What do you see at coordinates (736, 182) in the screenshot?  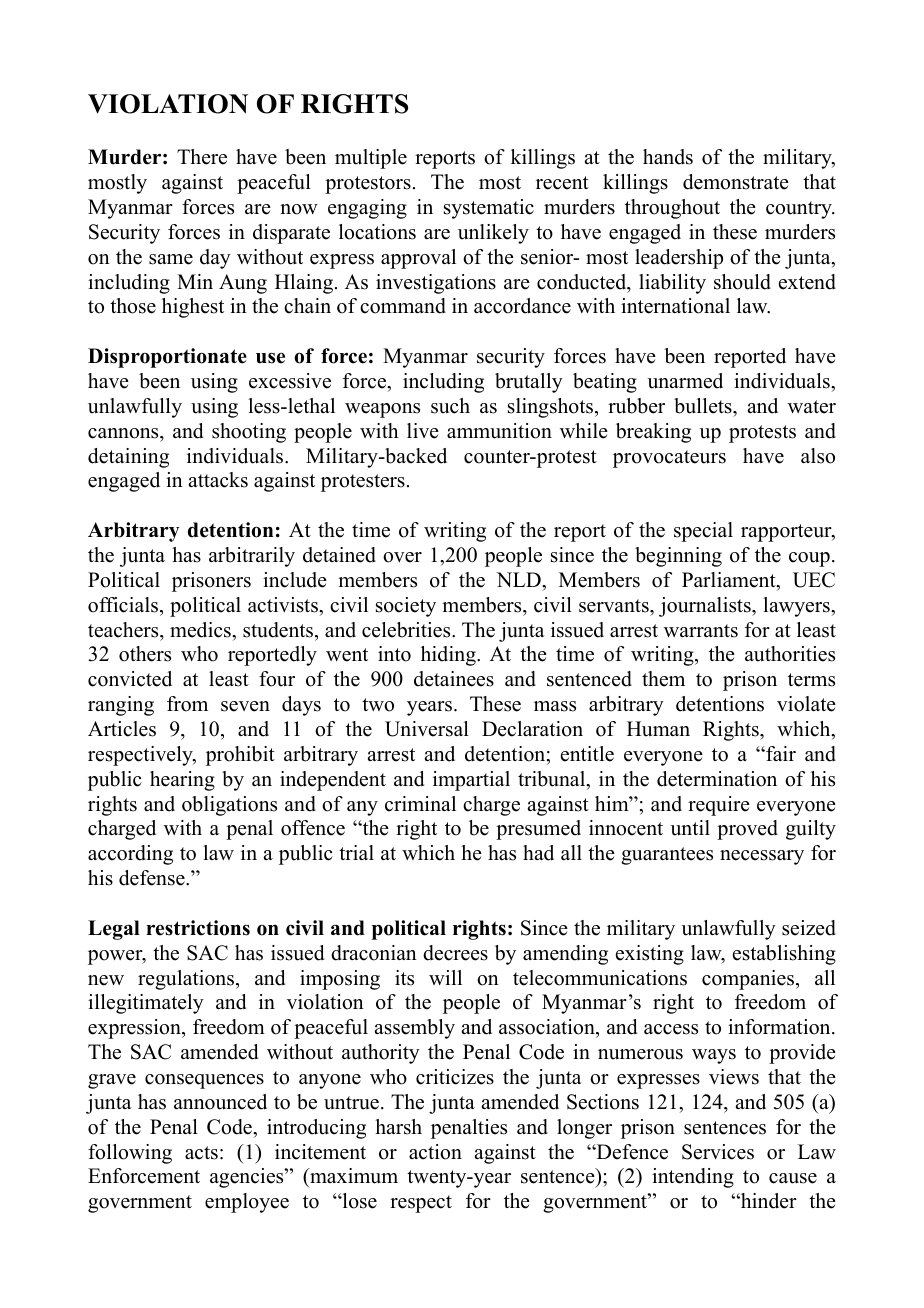 I see `demonstrate` at bounding box center [736, 182].
